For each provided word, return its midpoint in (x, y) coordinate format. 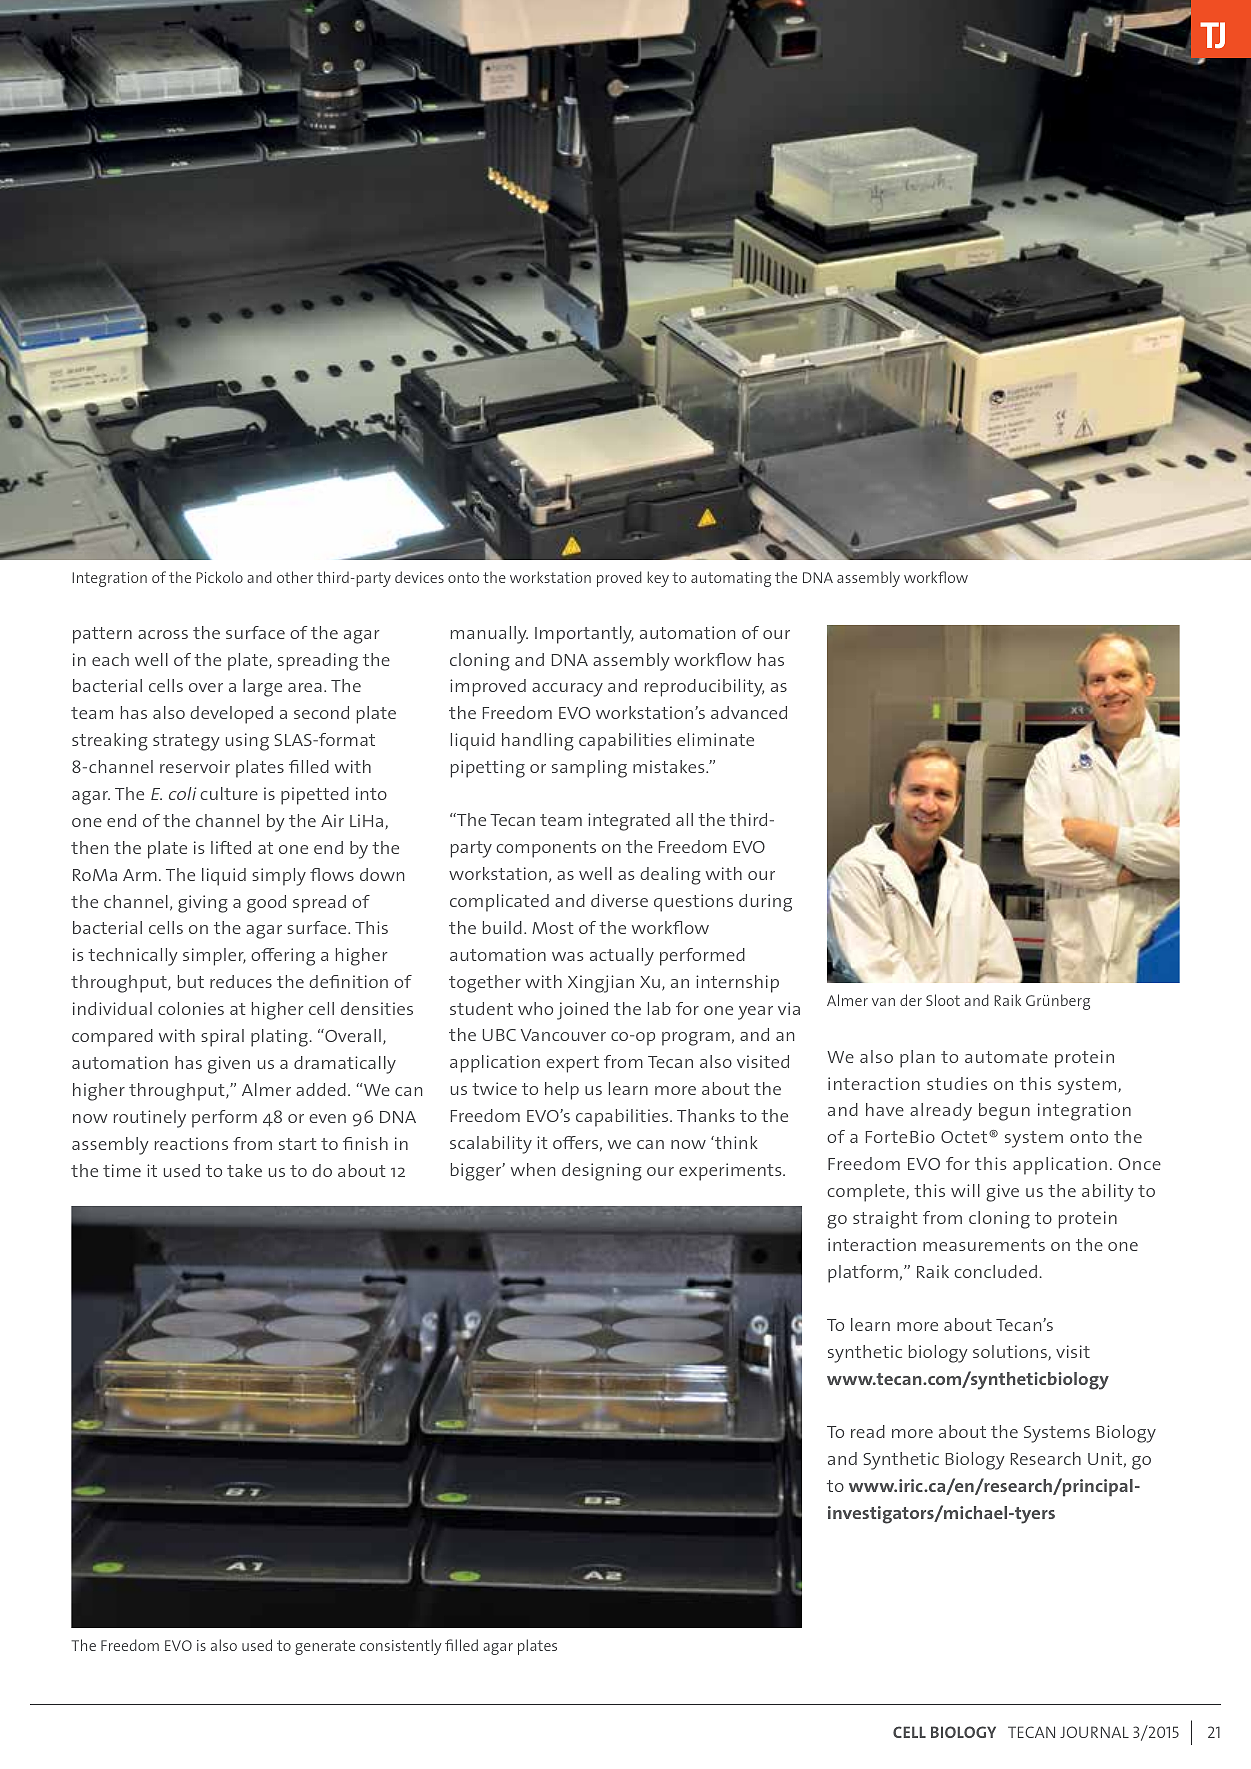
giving (203, 904)
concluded (995, 1271)
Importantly (584, 635)
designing (602, 1172)
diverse (619, 900)
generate (325, 1647)
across (163, 634)
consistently (401, 1647)
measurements (984, 1245)
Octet (965, 1137)
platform (863, 1274)
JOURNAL (1094, 1732)
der (911, 1000)
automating (731, 579)
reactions (191, 1143)
